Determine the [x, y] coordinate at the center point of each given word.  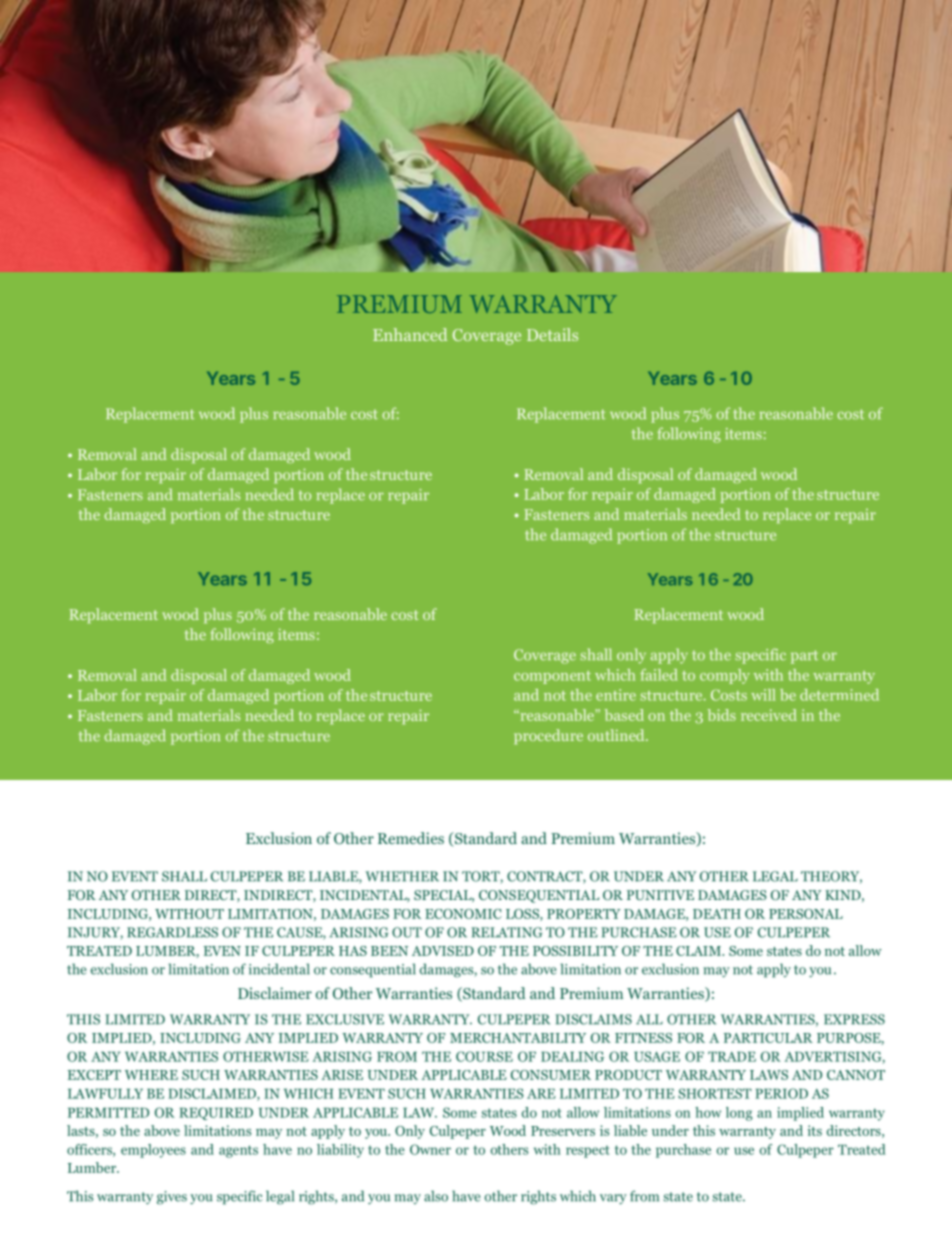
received [769, 715]
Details [552, 334]
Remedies [411, 838]
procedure [548, 736]
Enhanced [410, 334]
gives [172, 1198]
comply [725, 676]
